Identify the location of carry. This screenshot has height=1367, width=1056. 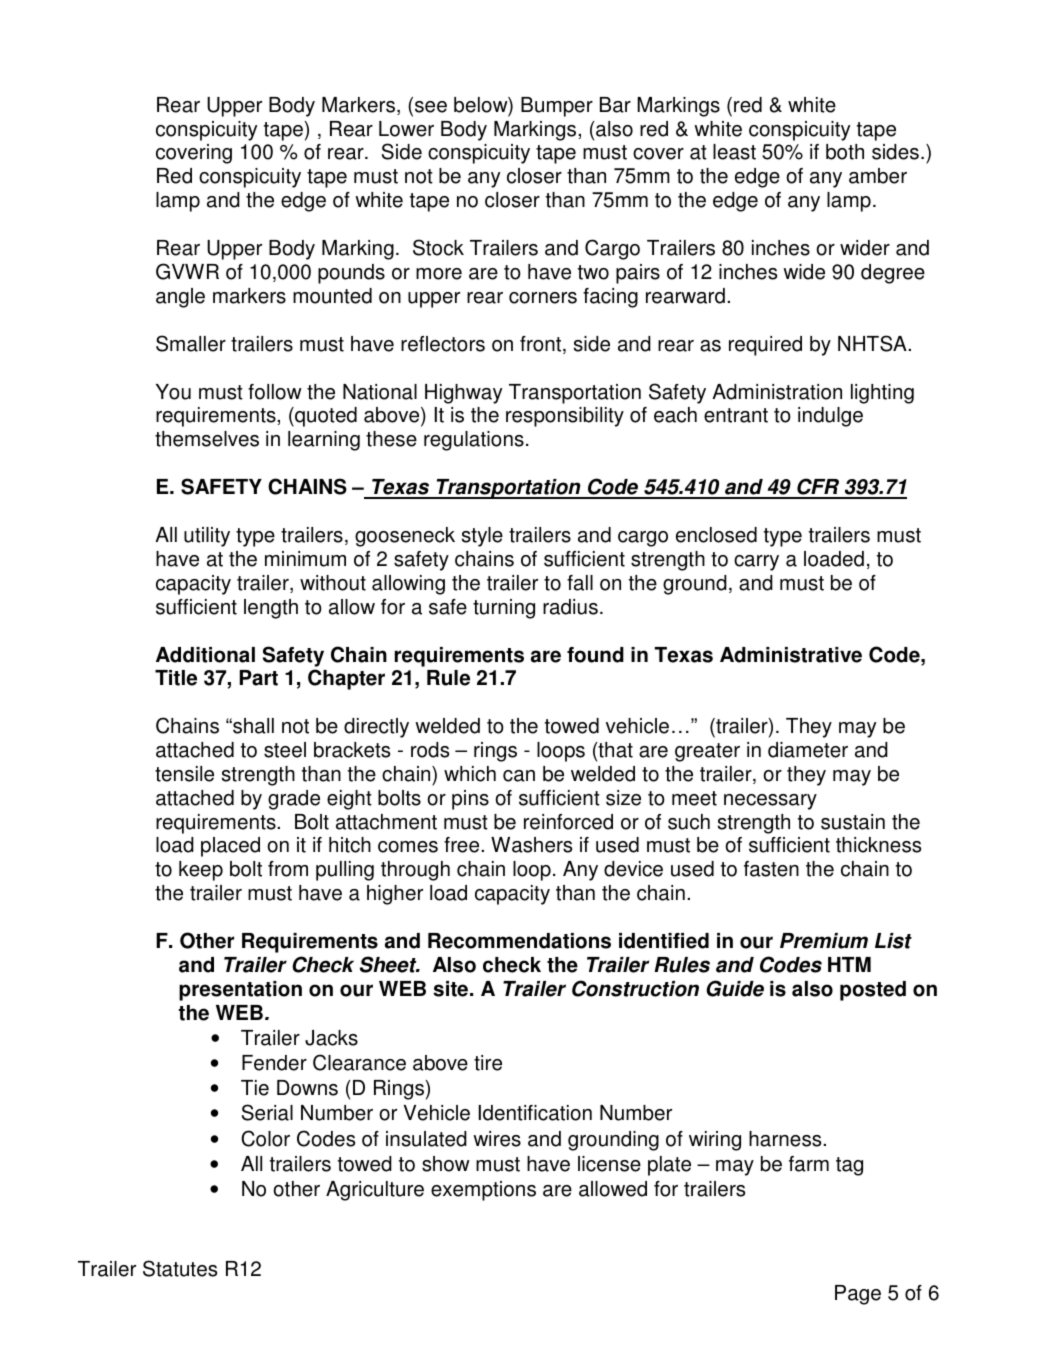
(756, 563).
